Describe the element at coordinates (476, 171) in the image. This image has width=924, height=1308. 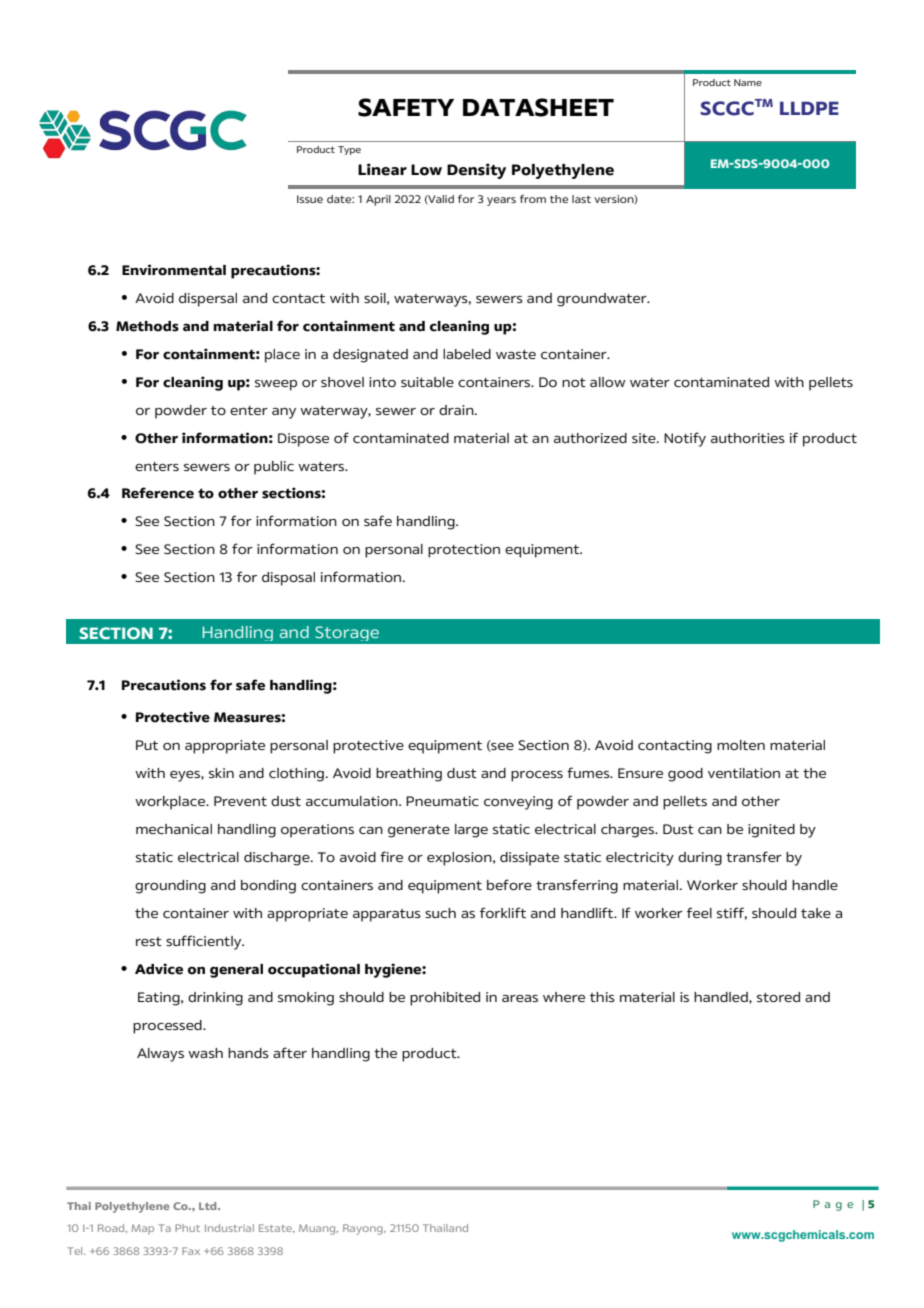
I see `Density` at that location.
